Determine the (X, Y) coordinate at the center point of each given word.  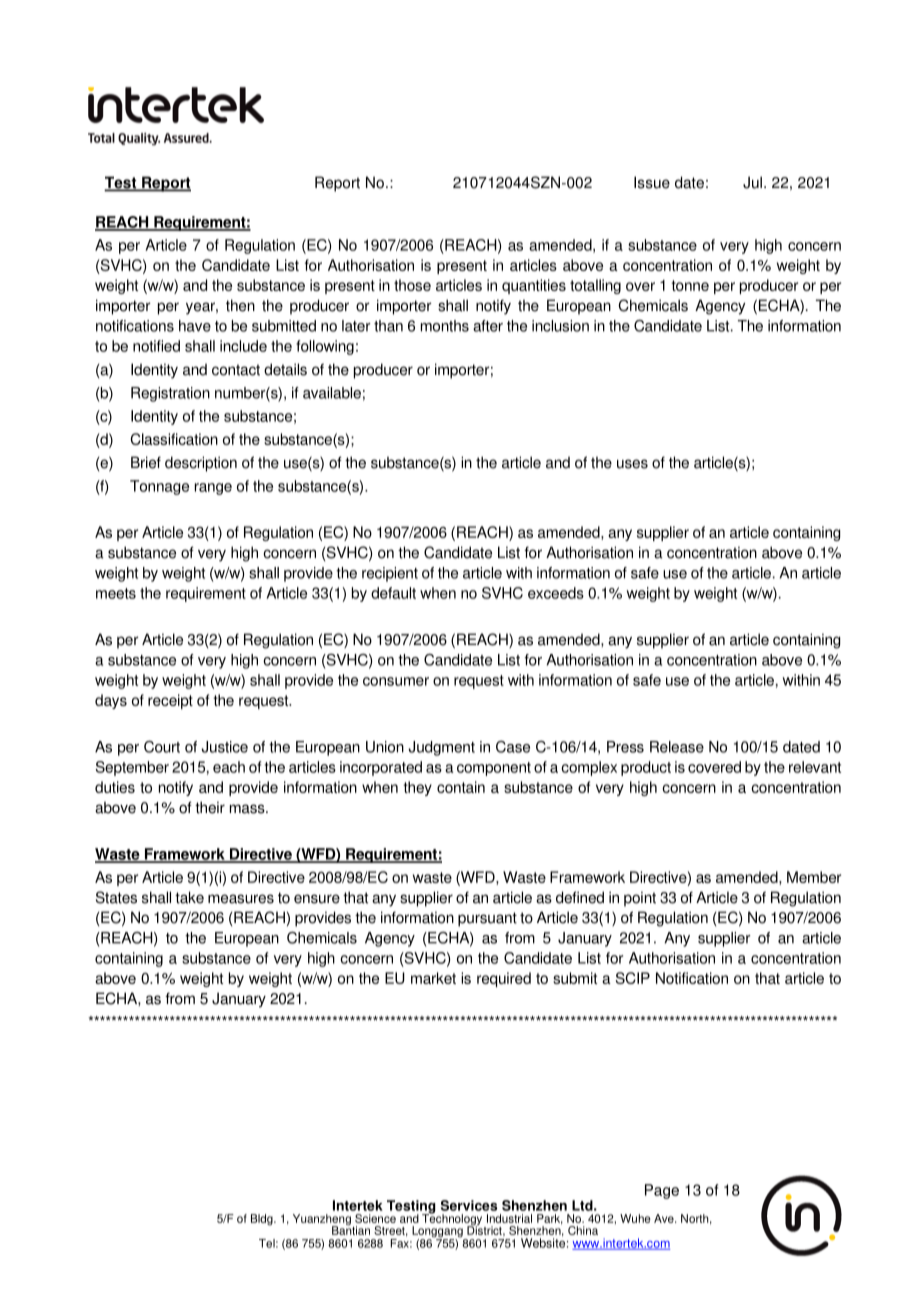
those (412, 285)
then (240, 305)
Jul (752, 182)
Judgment (441, 748)
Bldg (263, 1220)
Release (677, 747)
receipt (170, 701)
